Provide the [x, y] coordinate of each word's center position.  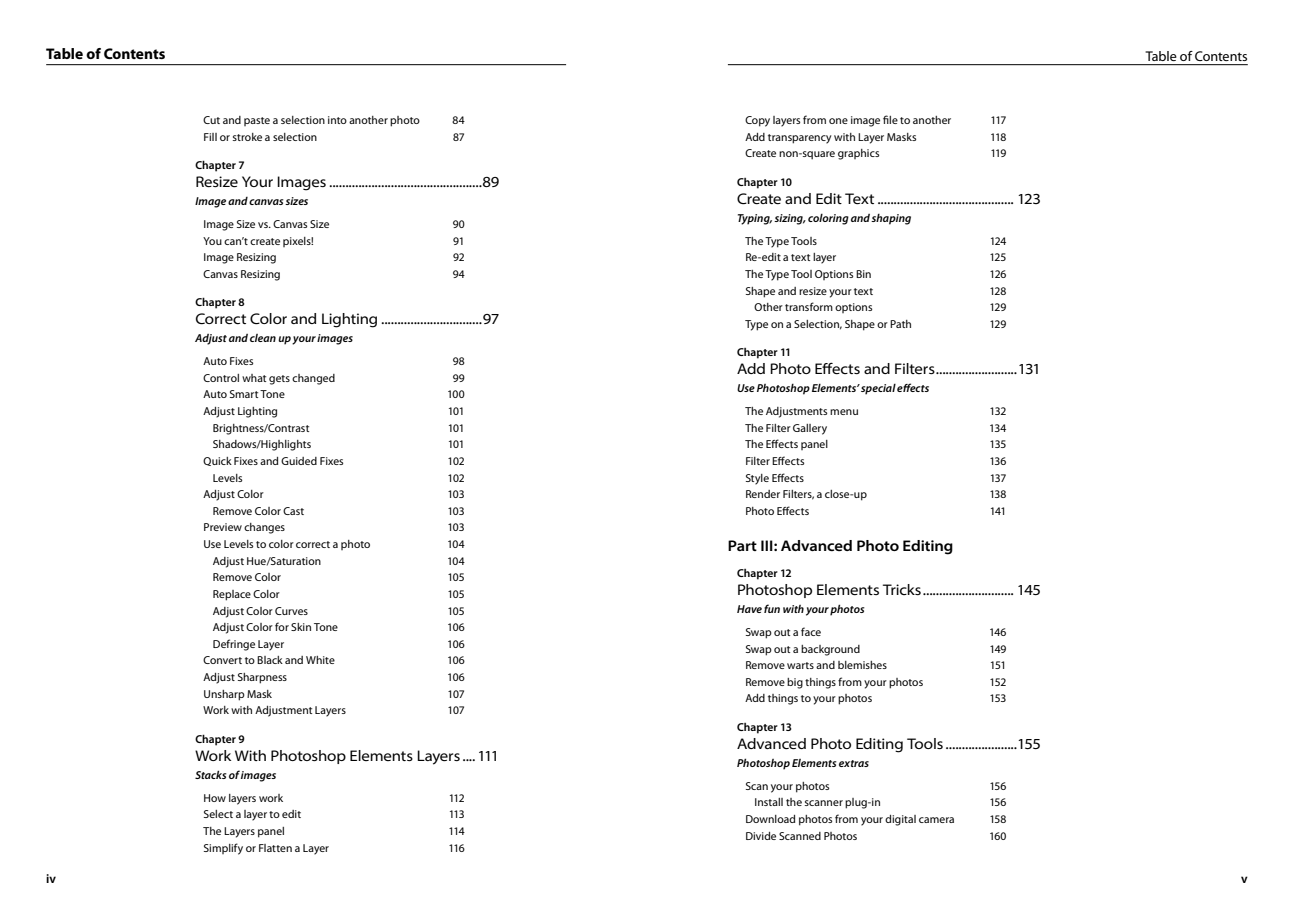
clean [263, 338]
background [830, 650]
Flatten [275, 848]
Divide [761, 836]
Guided [299, 461]
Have [749, 609]
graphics [858, 154]
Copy [757, 121]
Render [763, 494]
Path [900, 324]
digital [900, 820]
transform [809, 306]
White [320, 660]
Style [757, 479]
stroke [247, 137]
